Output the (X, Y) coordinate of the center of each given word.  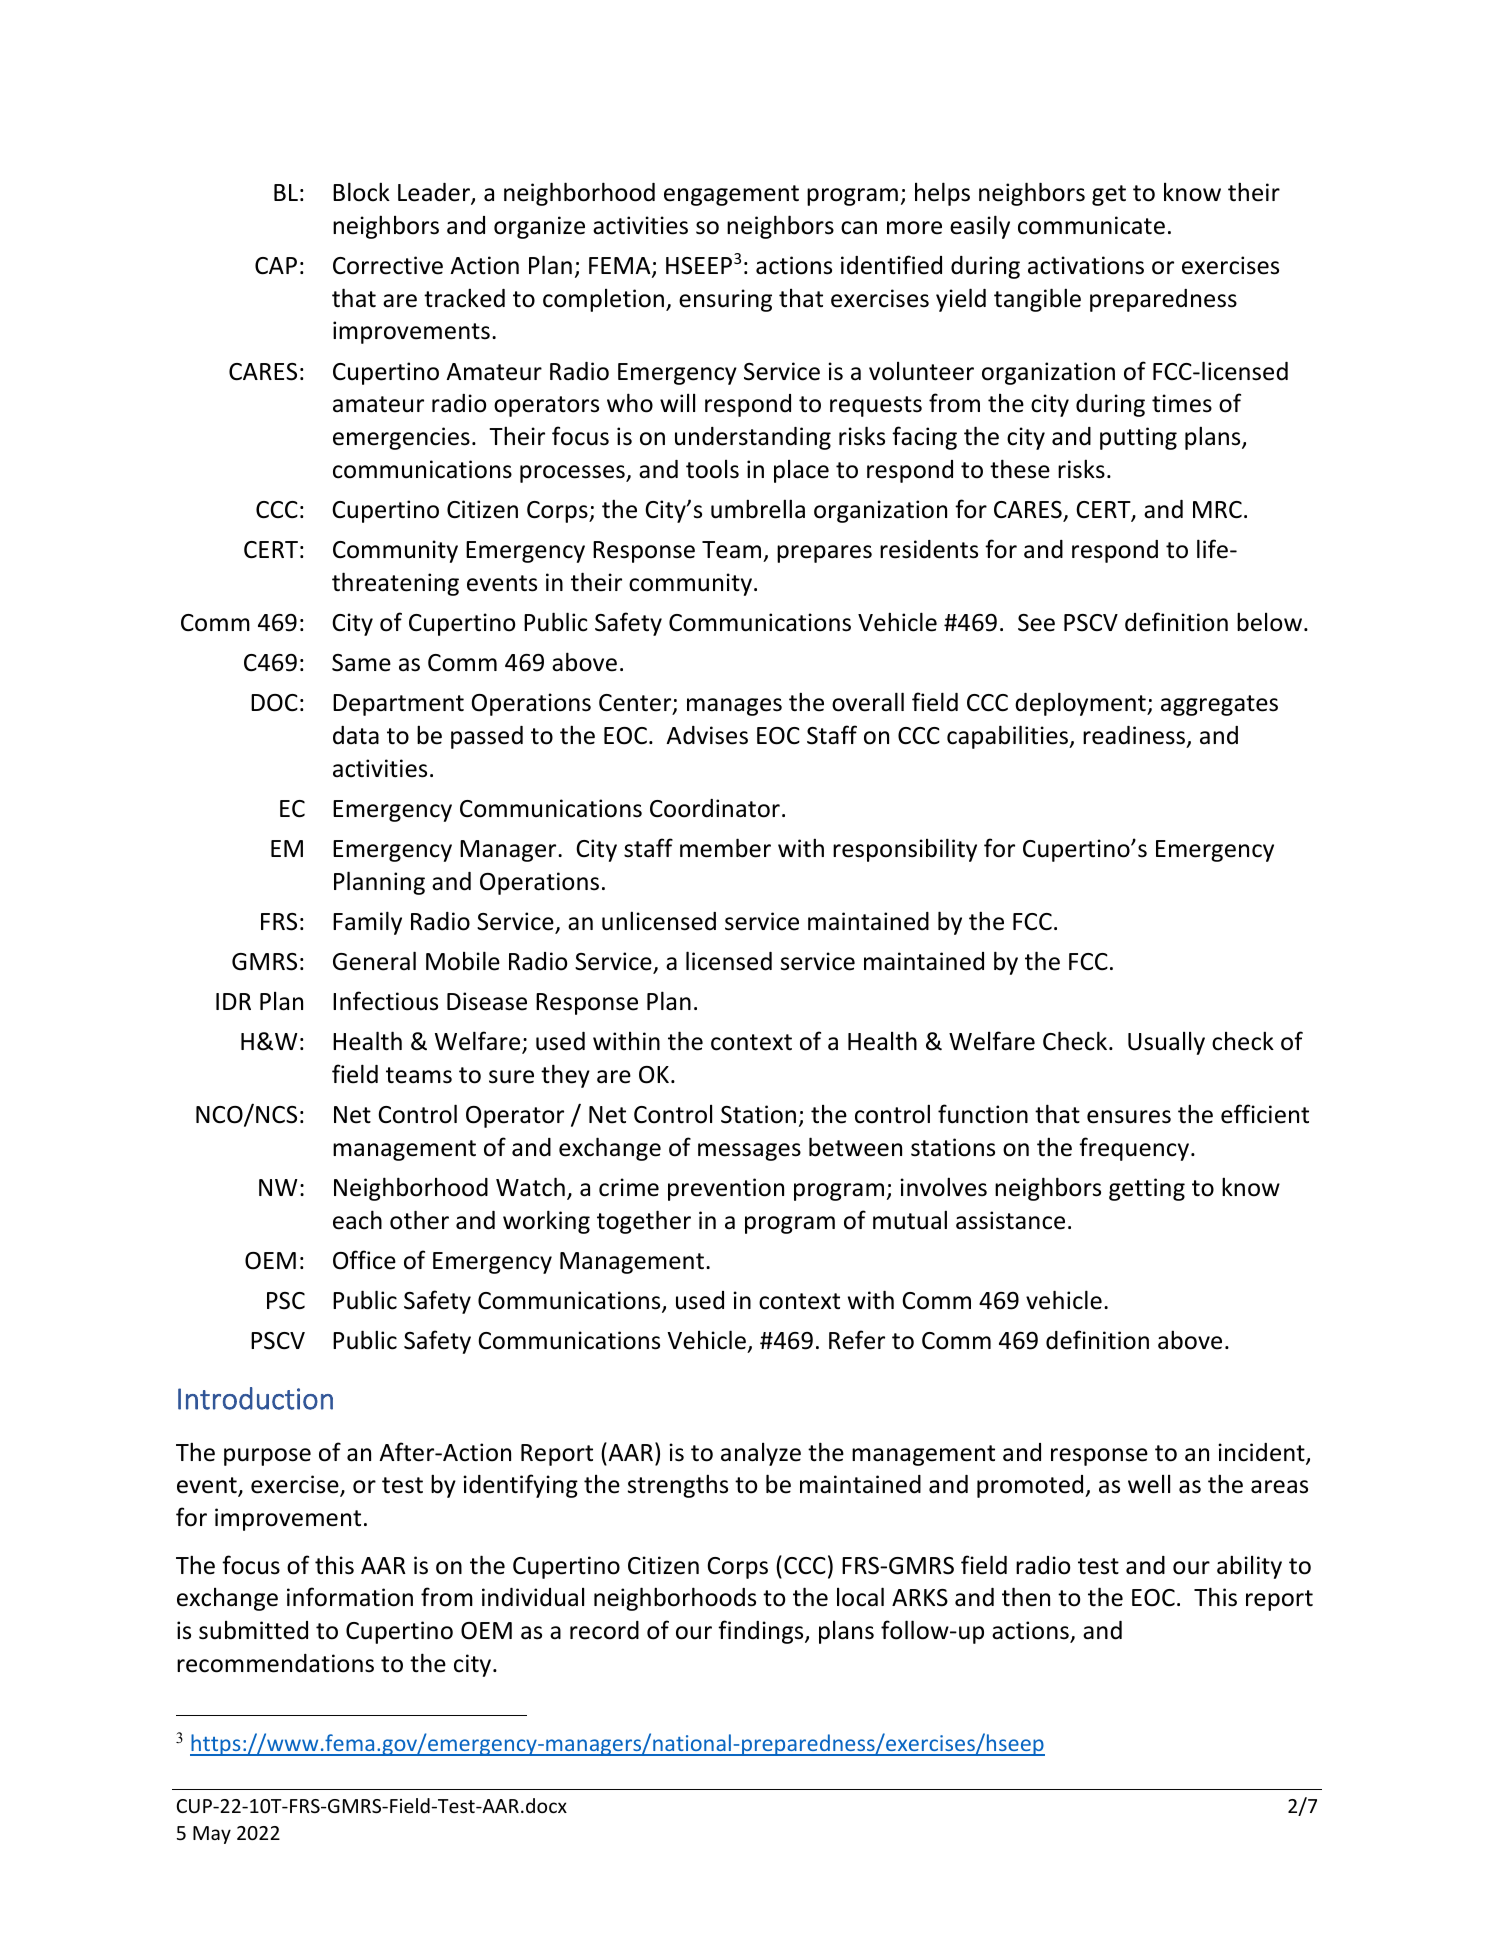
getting (1147, 1189)
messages (749, 1152)
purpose (267, 1457)
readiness (1135, 736)
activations (1086, 265)
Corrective (388, 265)
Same (361, 663)
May (212, 1835)
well (1149, 1484)
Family (367, 923)
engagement (731, 195)
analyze (761, 1454)
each (357, 1220)
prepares (824, 554)
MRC (1217, 510)
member (725, 848)
